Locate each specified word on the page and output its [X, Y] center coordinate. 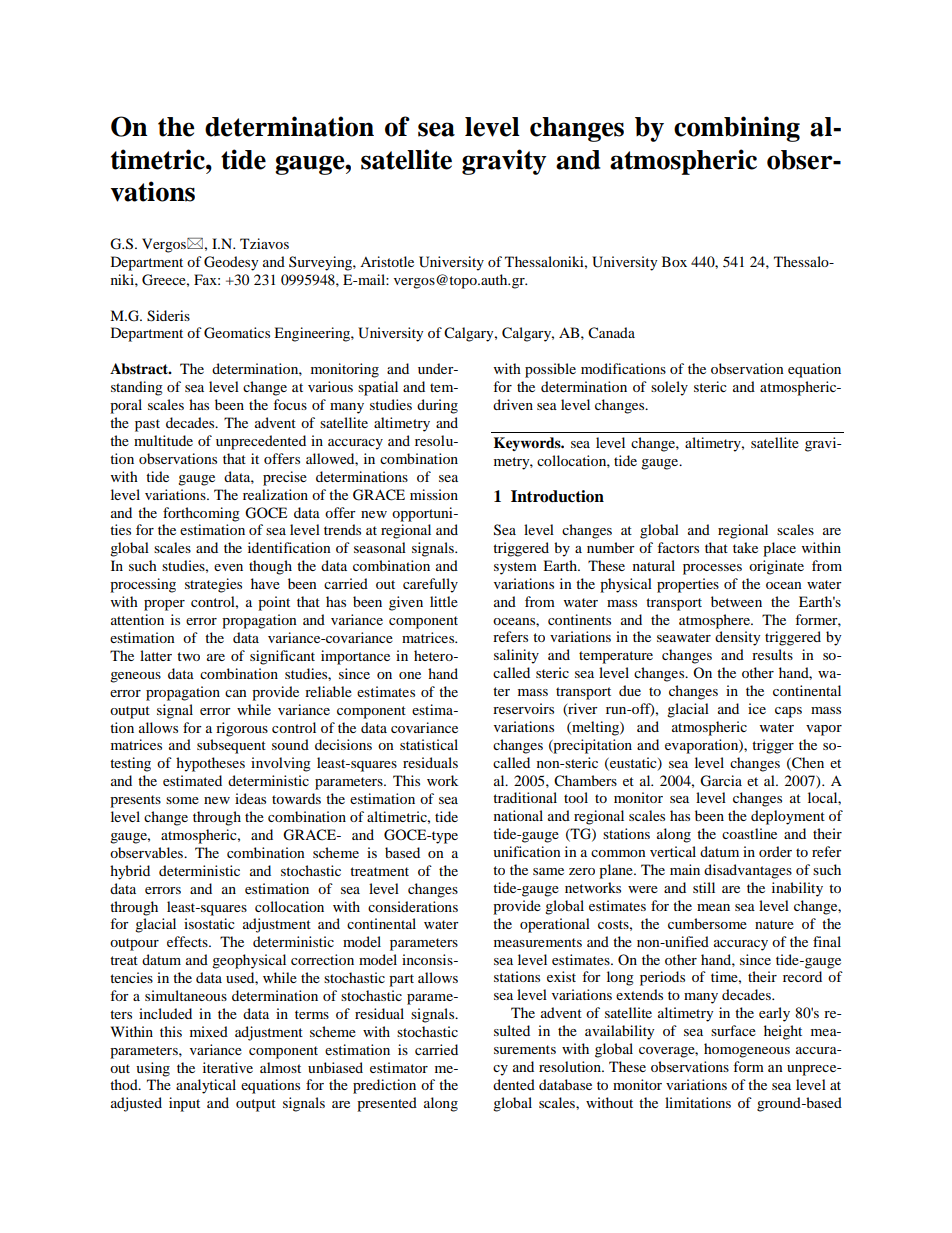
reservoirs [523, 708]
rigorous [242, 729]
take [745, 547]
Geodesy [231, 263]
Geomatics [237, 333]
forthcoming [201, 514]
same [548, 871]
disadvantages [748, 871]
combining [737, 129]
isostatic [209, 923]
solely [669, 388]
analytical [206, 1086]
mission [434, 494]
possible [550, 370]
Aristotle [387, 261]
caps [788, 712]
